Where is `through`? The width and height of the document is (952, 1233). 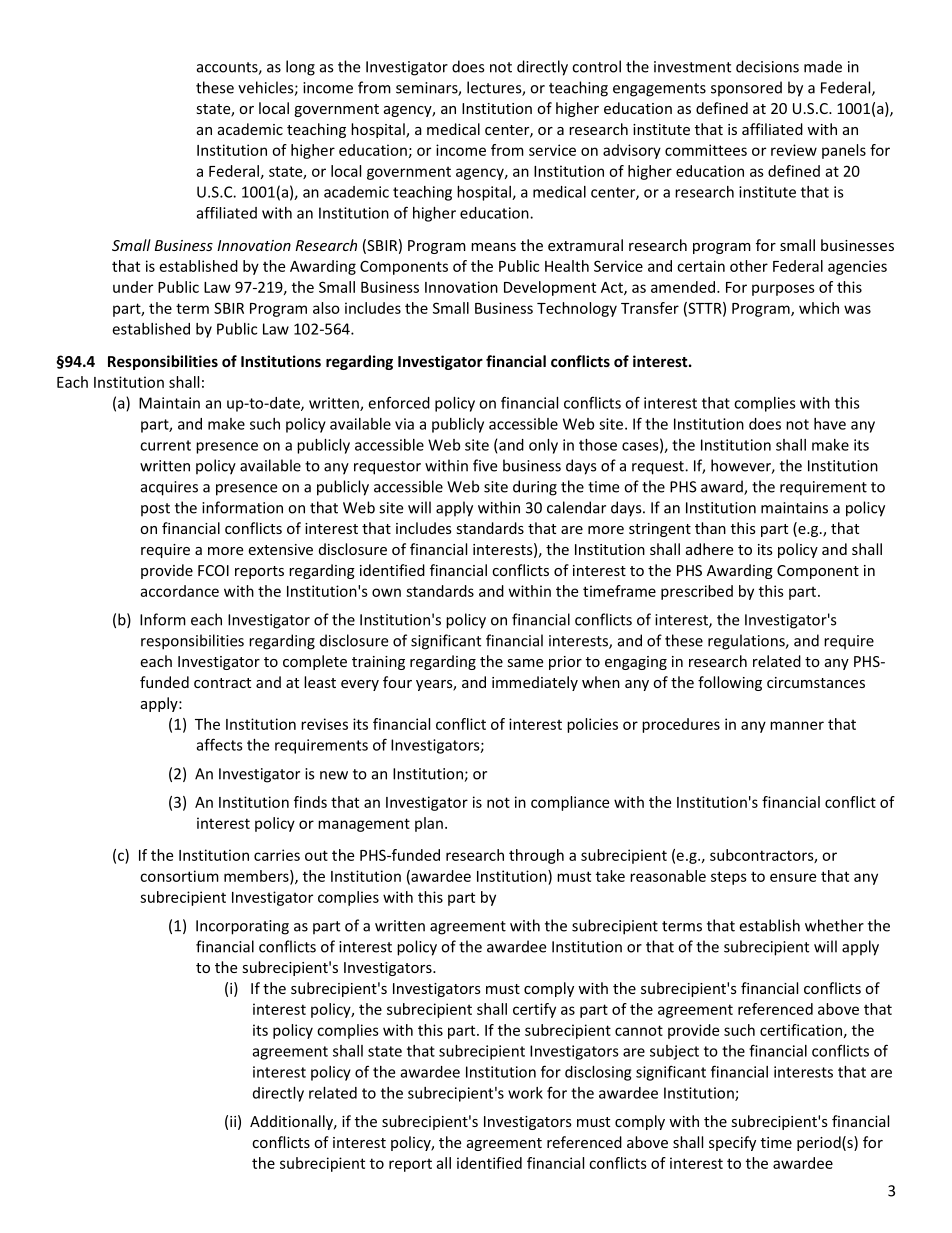 through is located at coordinates (536, 856).
